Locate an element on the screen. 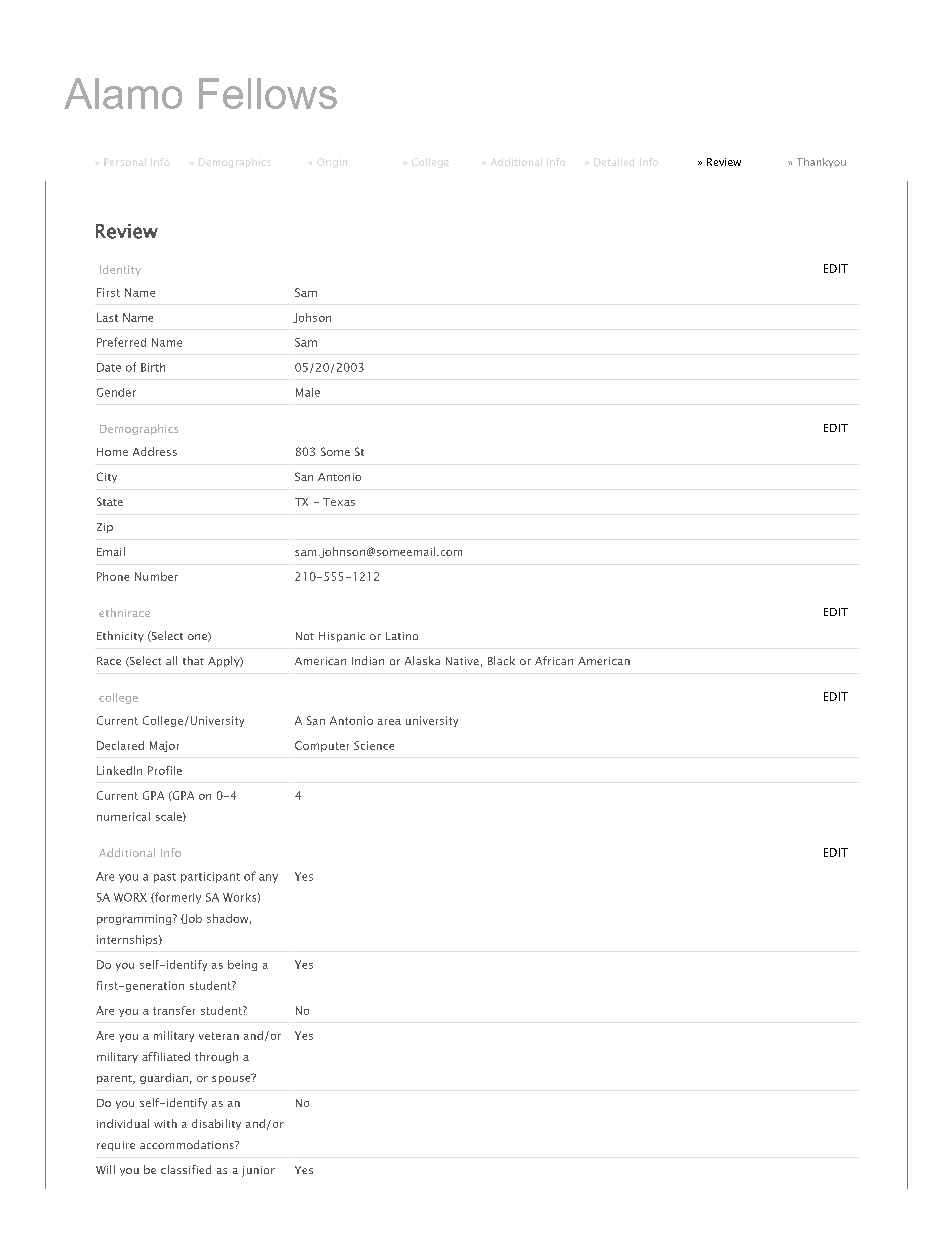  Fellows is located at coordinates (268, 93).
